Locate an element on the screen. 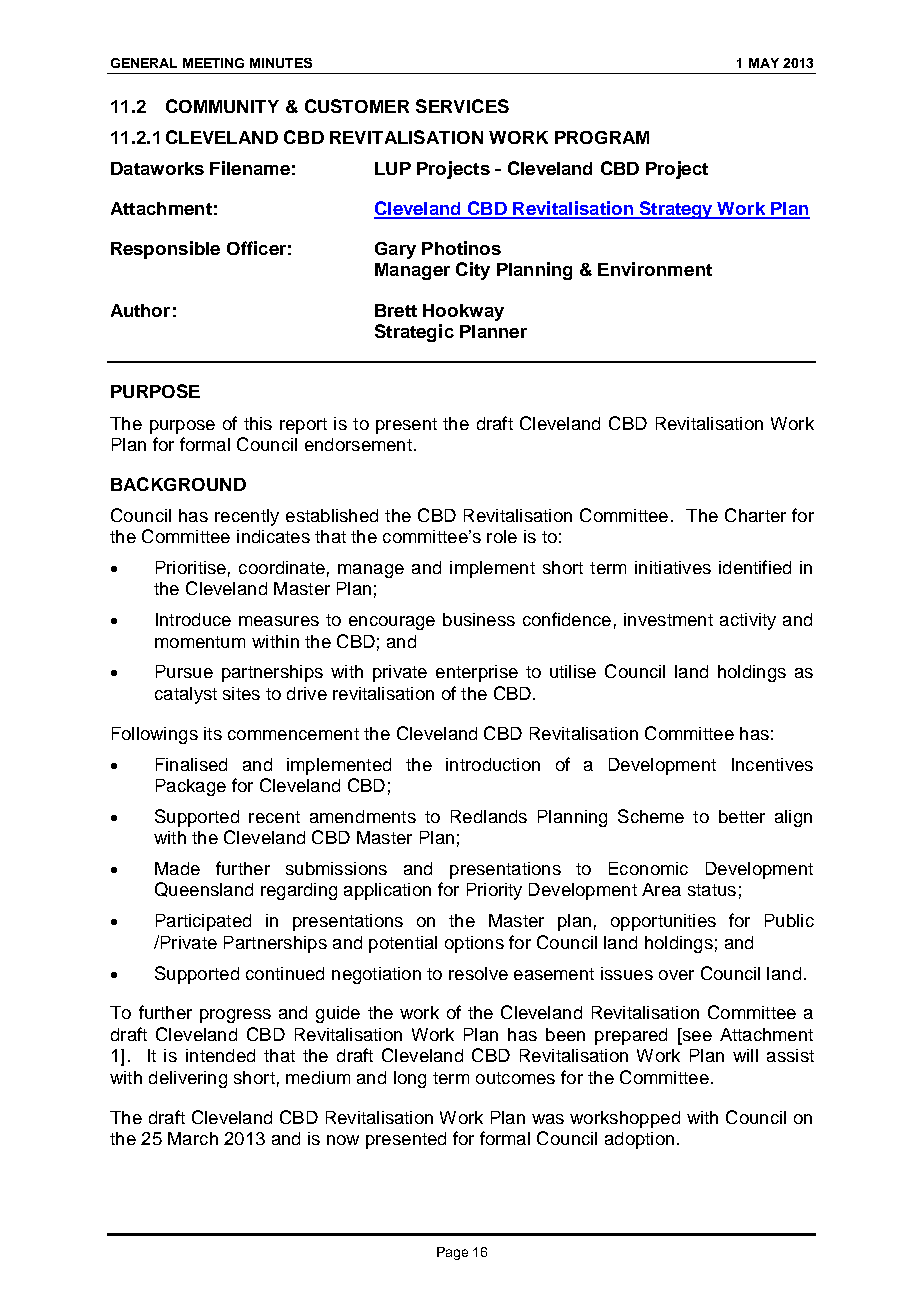  momentum is located at coordinates (200, 642).
